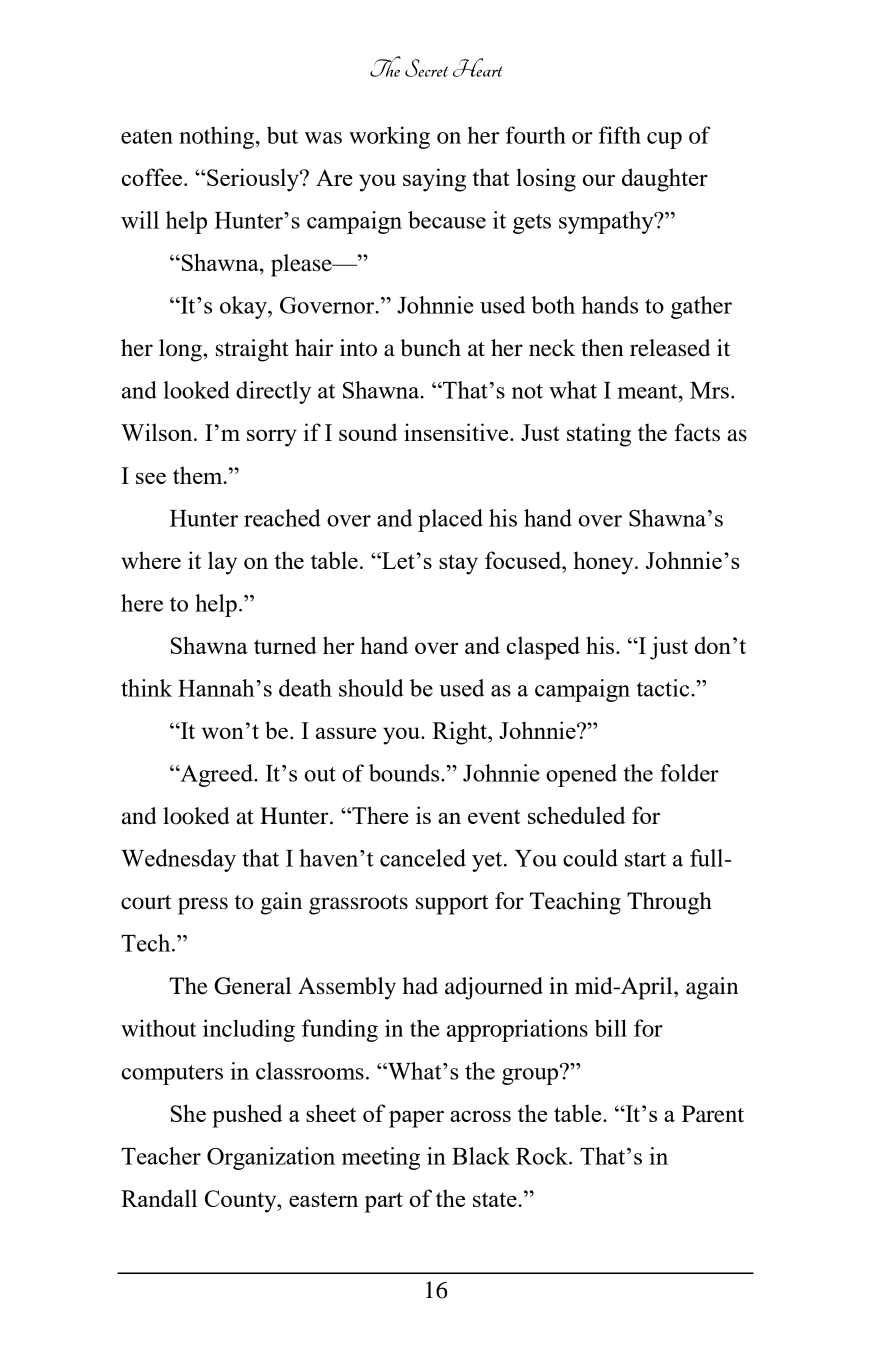 This document has width=887, height=1372. What do you see at coordinates (218, 137) in the document?
I see `nothing` at bounding box center [218, 137].
